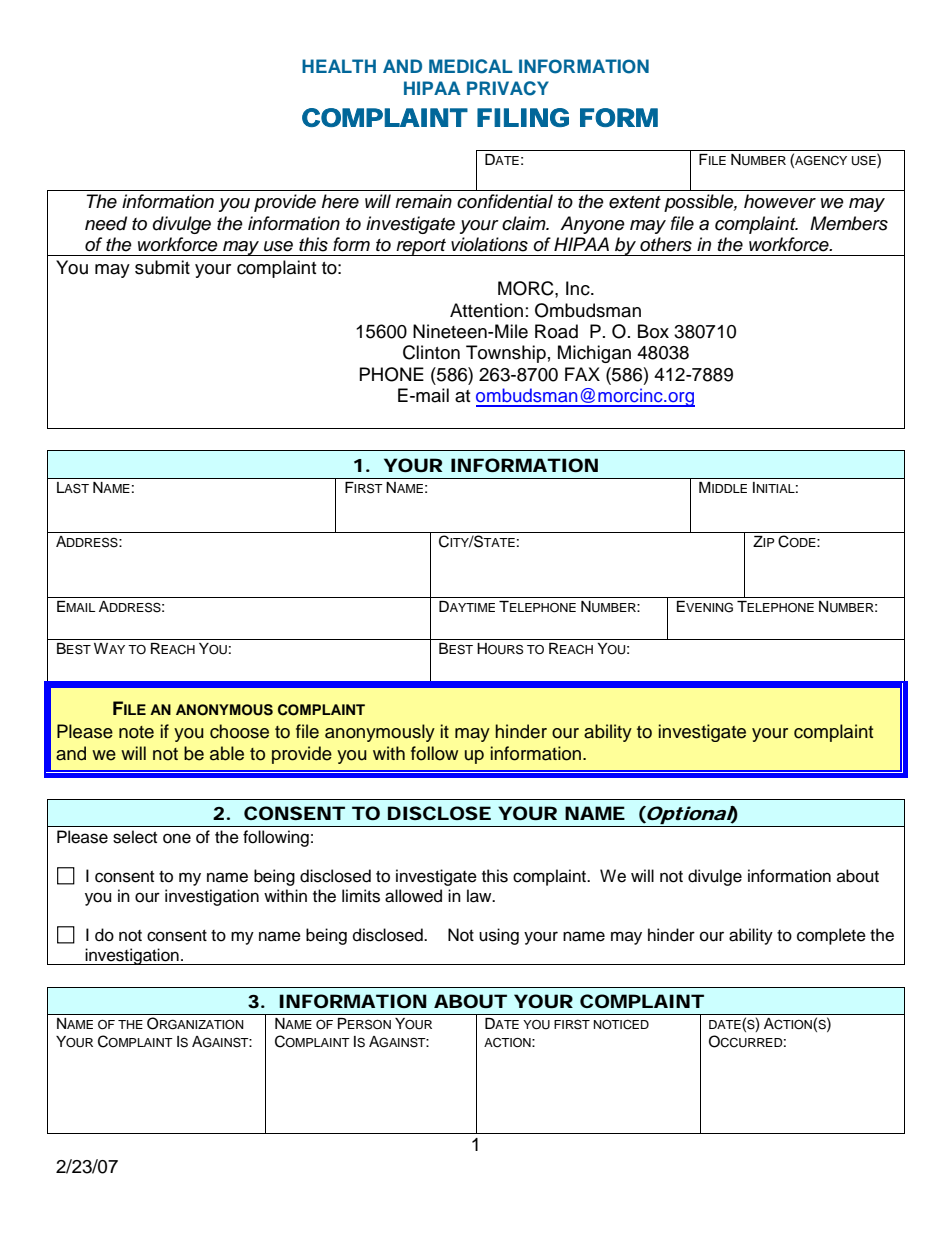 This document has width=952, height=1233. What do you see at coordinates (361, 896) in the document?
I see `limits` at bounding box center [361, 896].
